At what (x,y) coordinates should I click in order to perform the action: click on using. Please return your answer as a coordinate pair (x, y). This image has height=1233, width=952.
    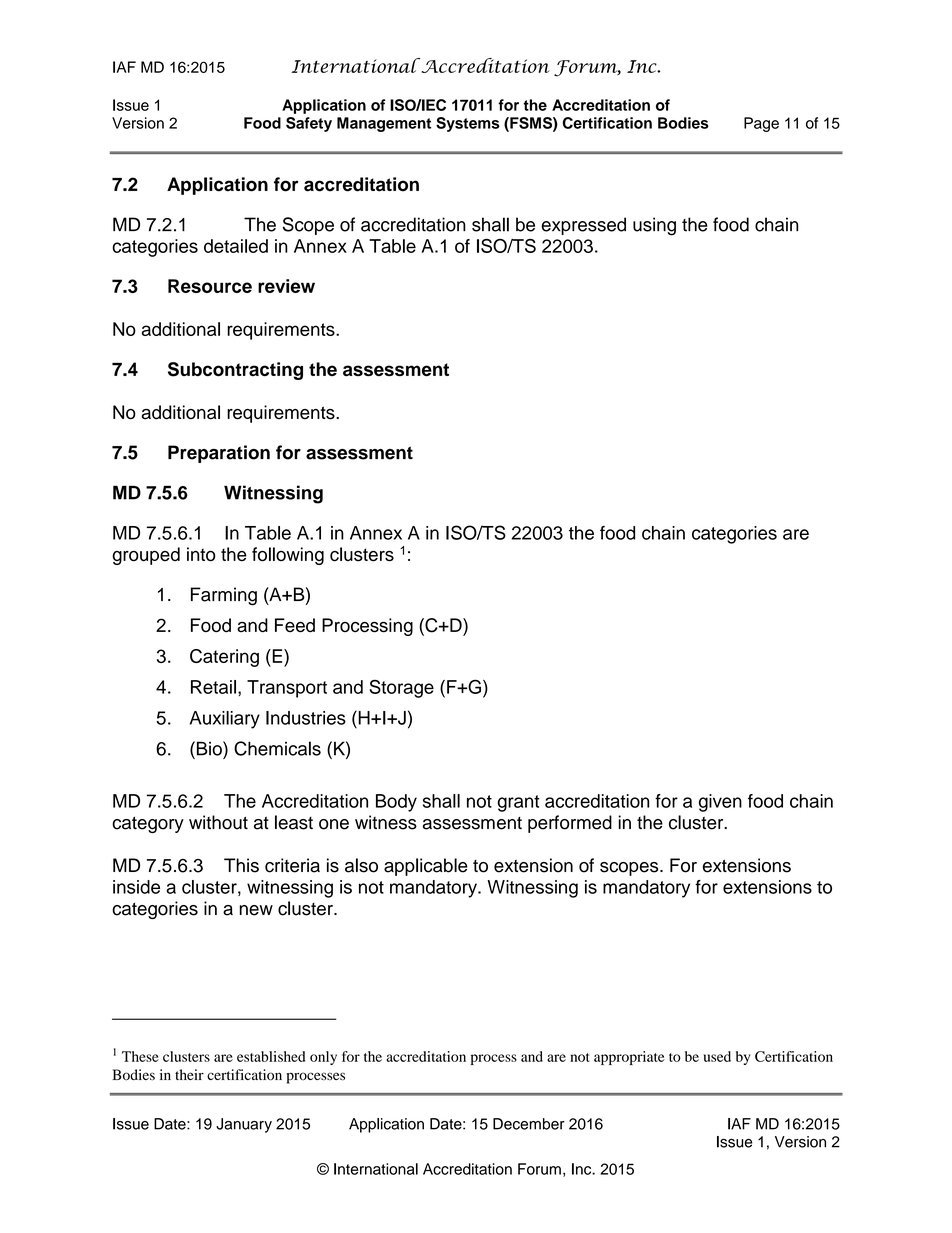
    Looking at the image, I should click on (654, 226).
